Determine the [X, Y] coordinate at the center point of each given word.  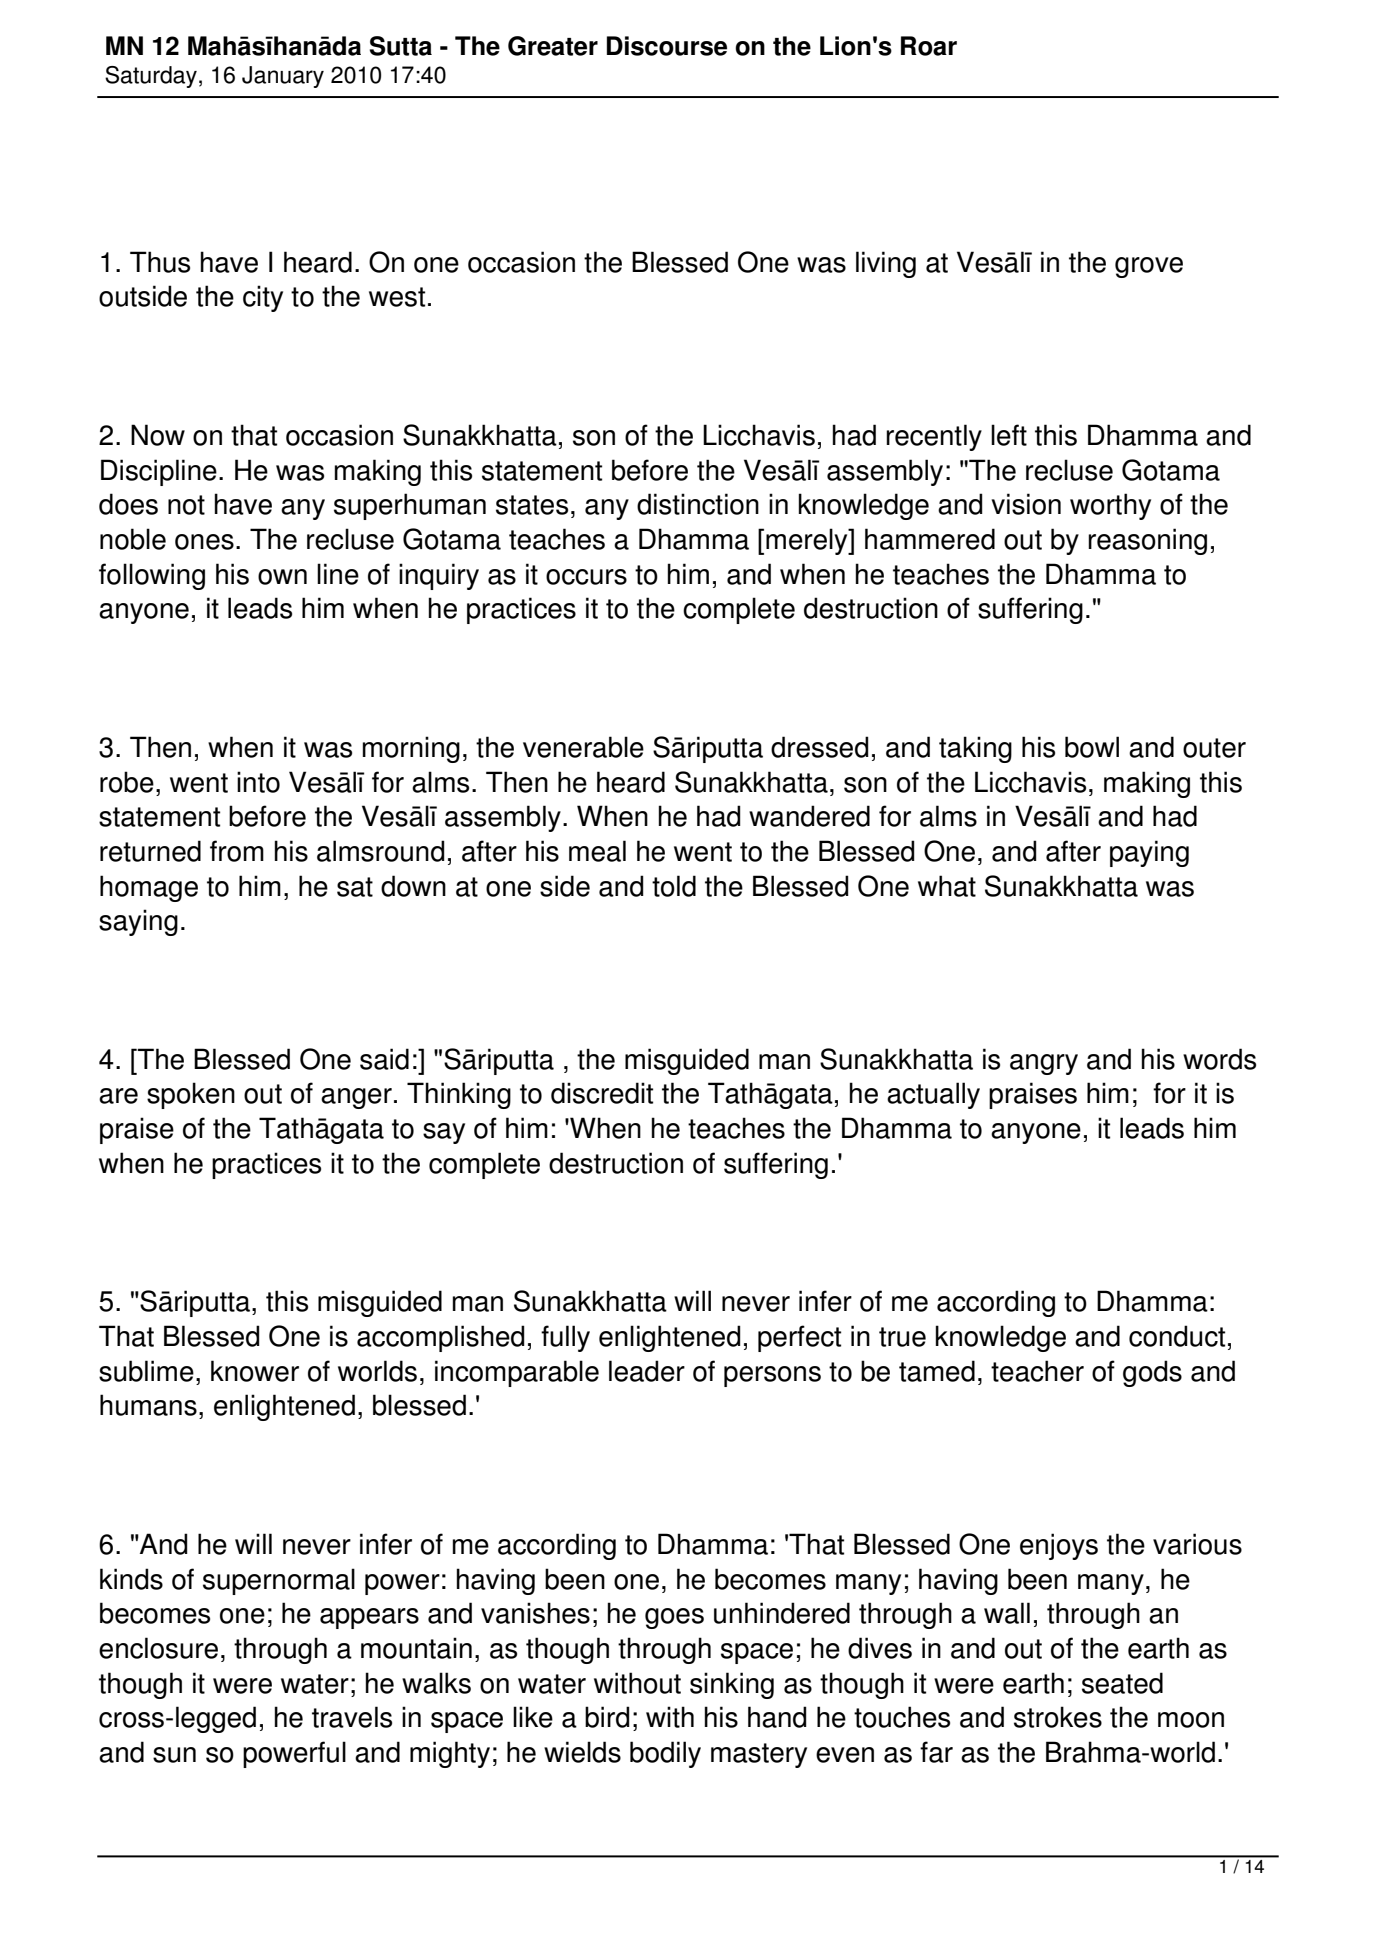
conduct [1177, 1336]
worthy [1110, 506]
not [186, 505]
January [283, 77]
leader [647, 1371]
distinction [698, 504]
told [674, 886]
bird [607, 1717]
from [237, 851]
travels [352, 1717]
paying [1149, 853]
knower [255, 1371]
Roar [929, 46]
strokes [1058, 1717]
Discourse [667, 46]
